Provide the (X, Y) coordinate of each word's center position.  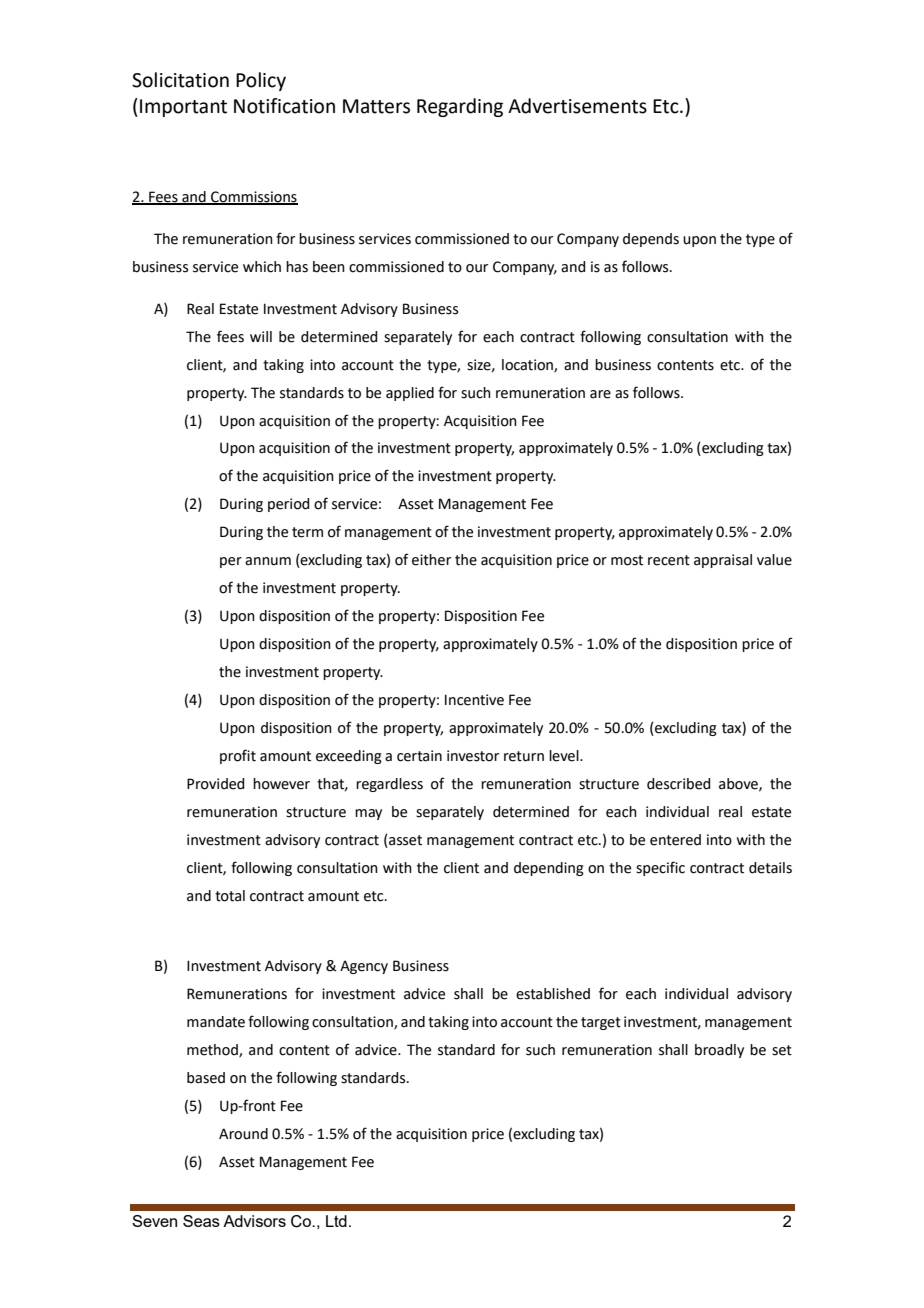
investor (473, 756)
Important (183, 108)
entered (675, 840)
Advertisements (577, 106)
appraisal (723, 561)
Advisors (254, 1221)
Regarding (460, 107)
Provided (215, 784)
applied (410, 394)
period (288, 505)
